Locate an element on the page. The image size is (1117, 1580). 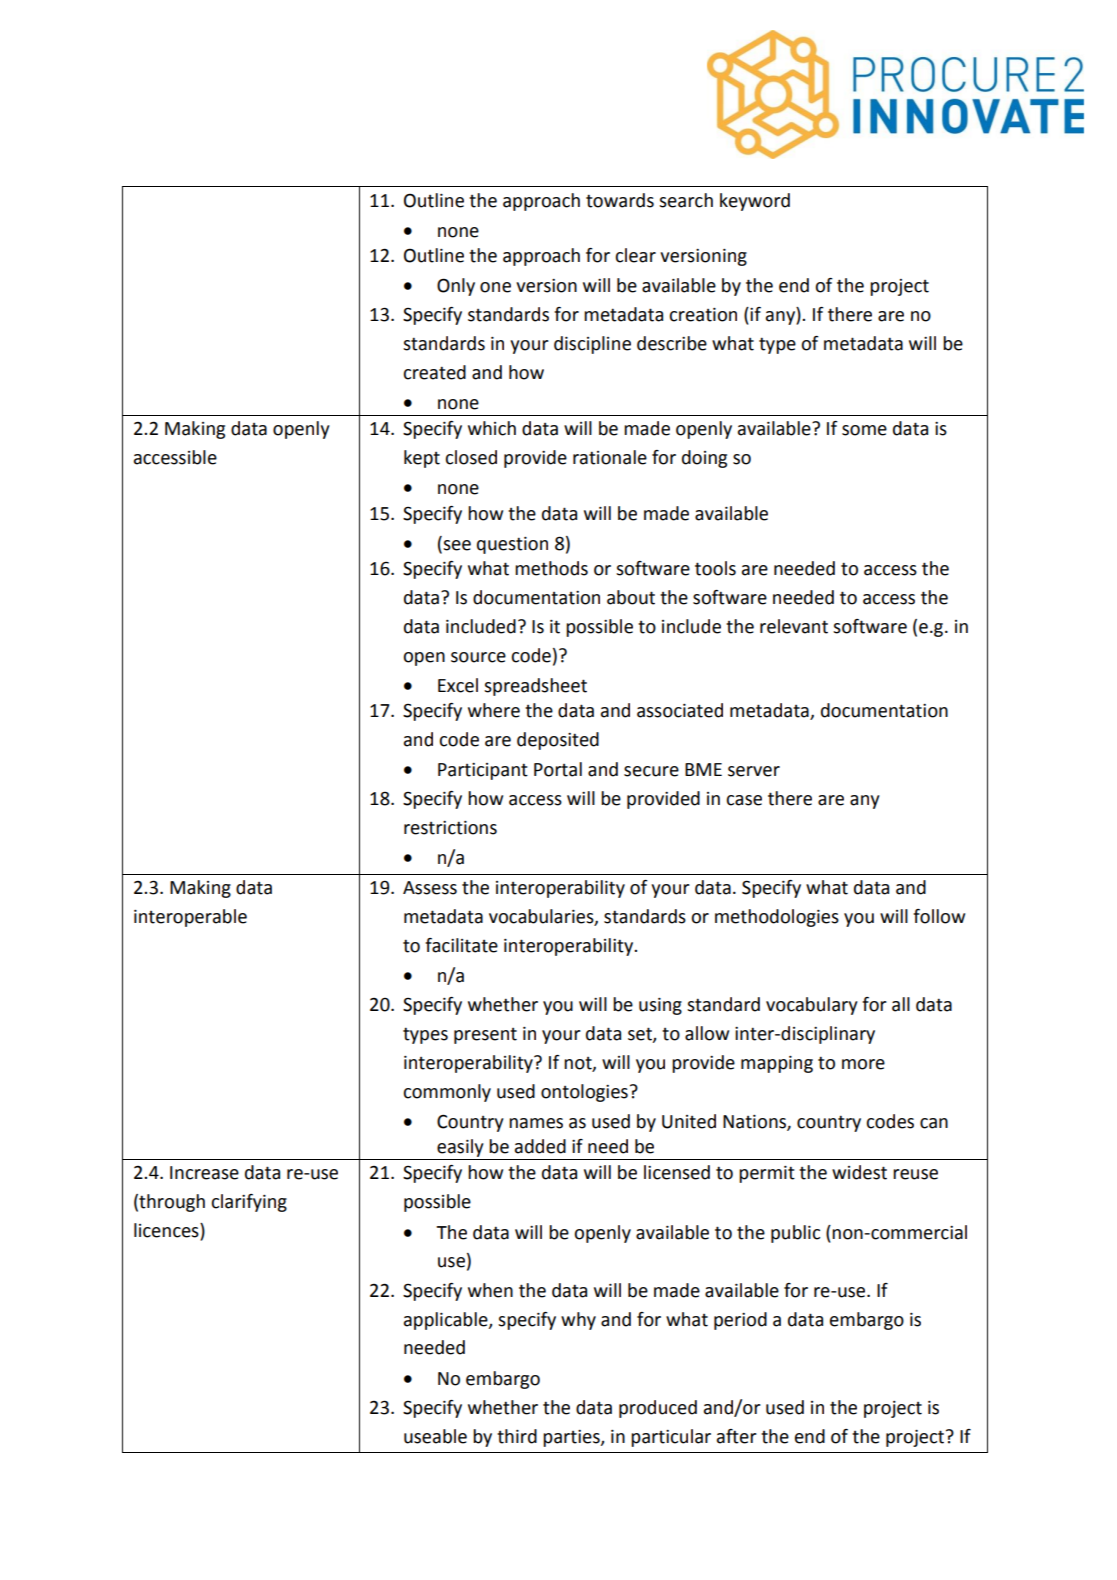
case is located at coordinates (744, 800).
